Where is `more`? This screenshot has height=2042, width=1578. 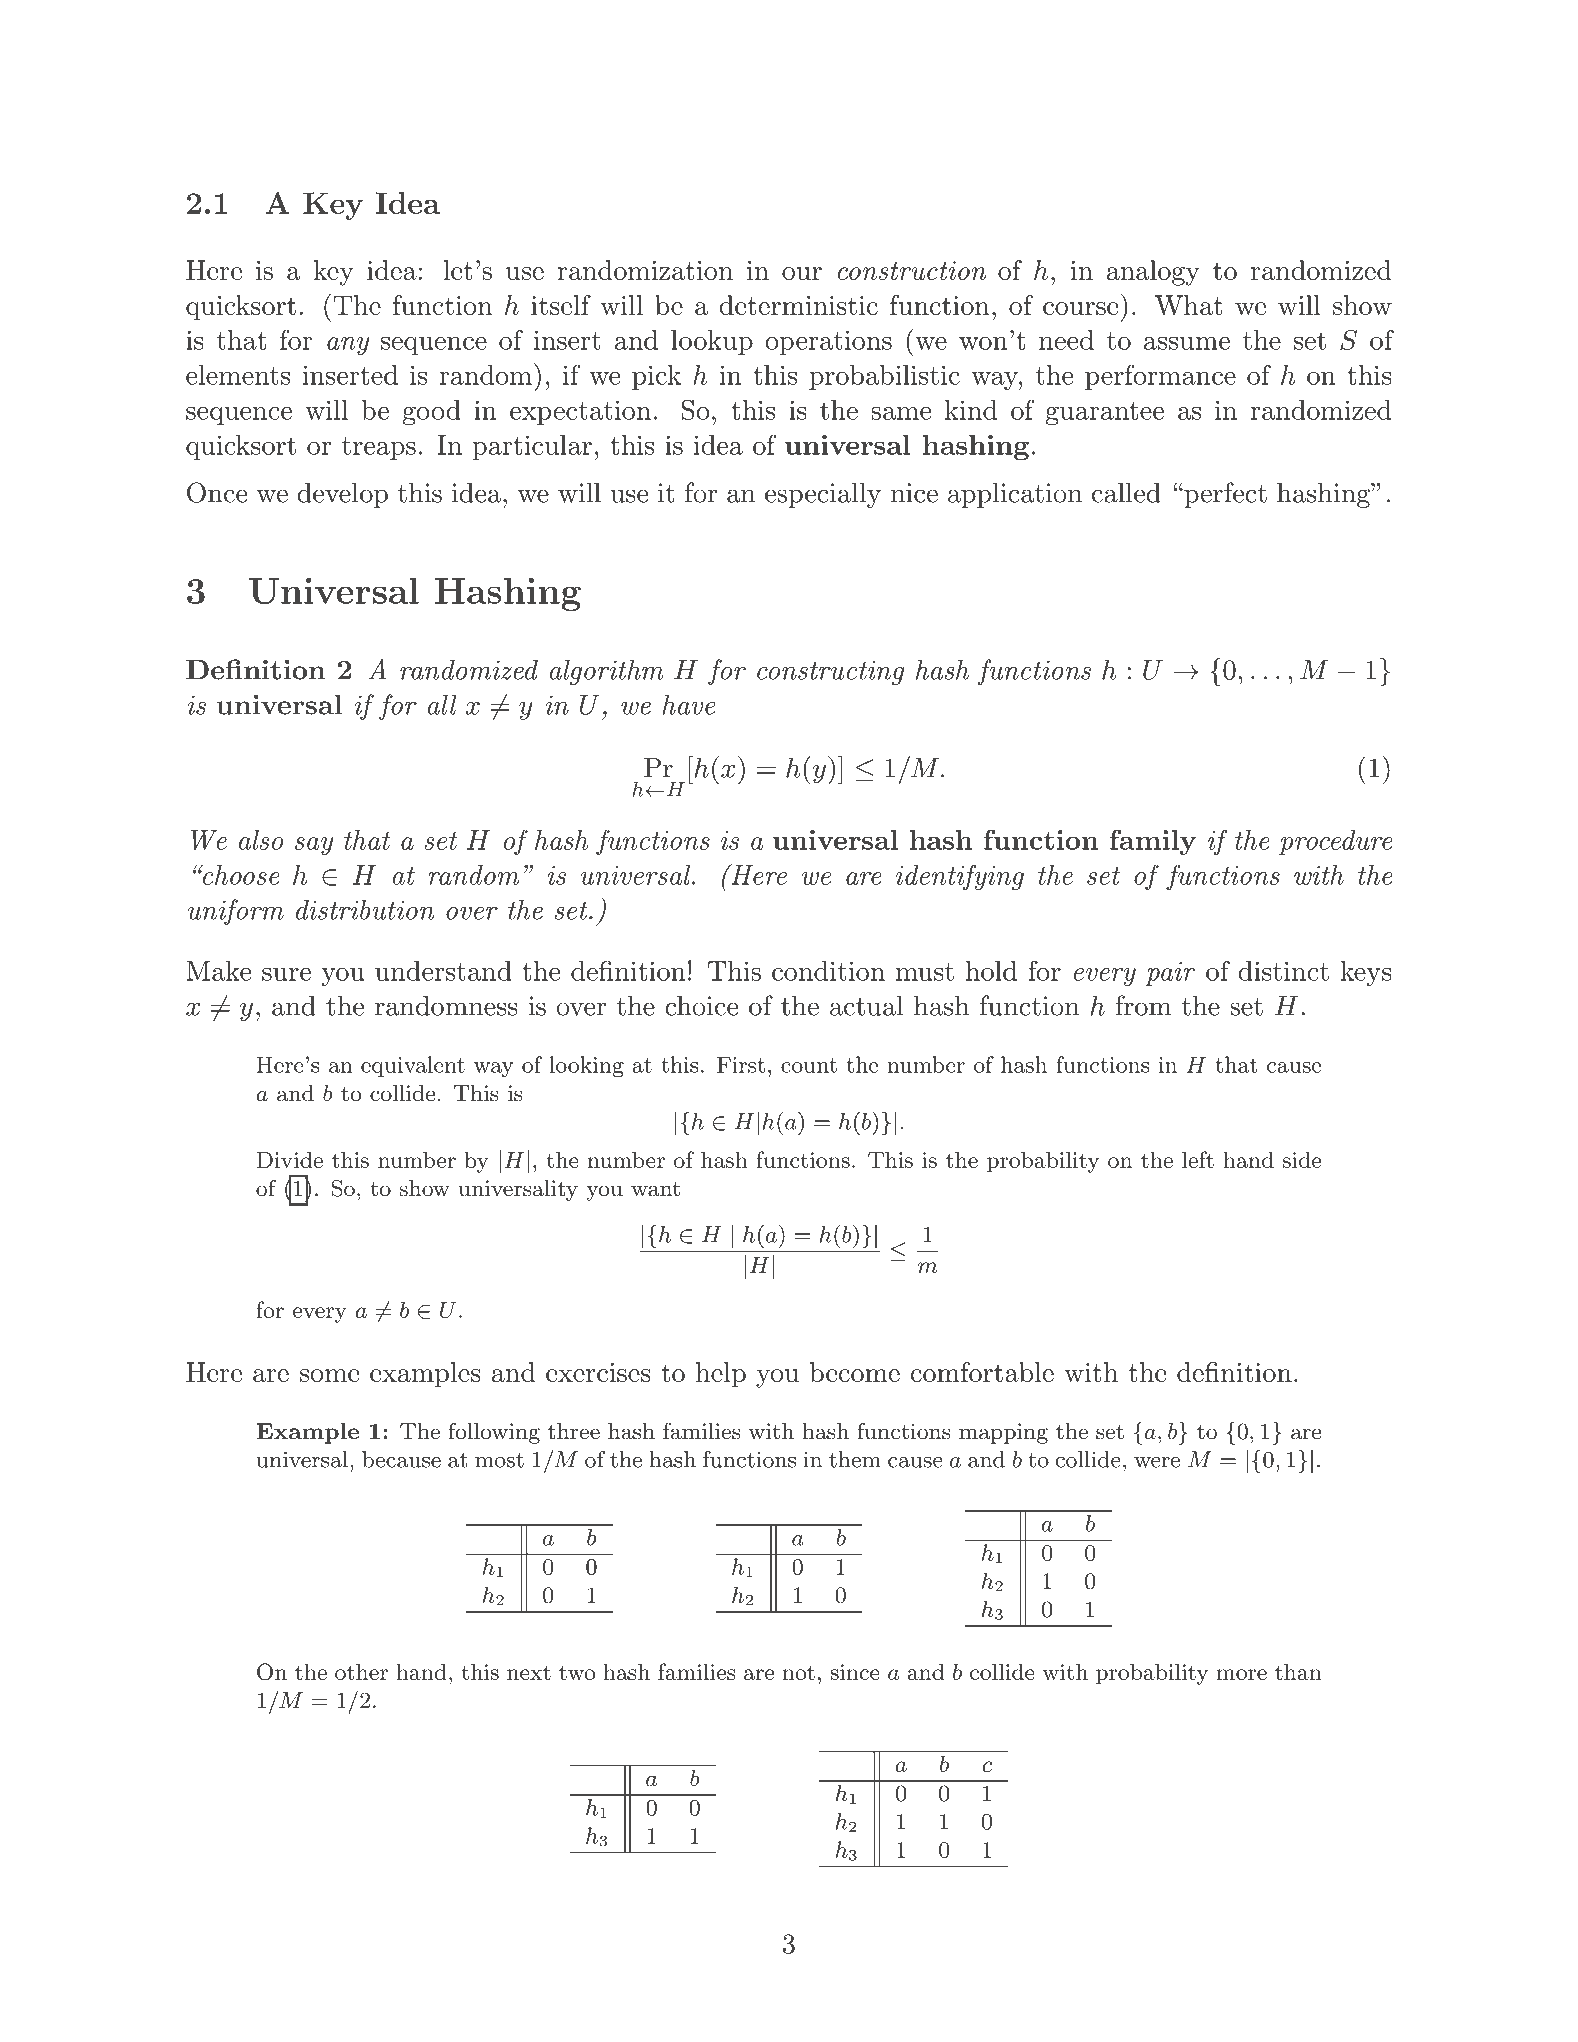 more is located at coordinates (1241, 1674).
